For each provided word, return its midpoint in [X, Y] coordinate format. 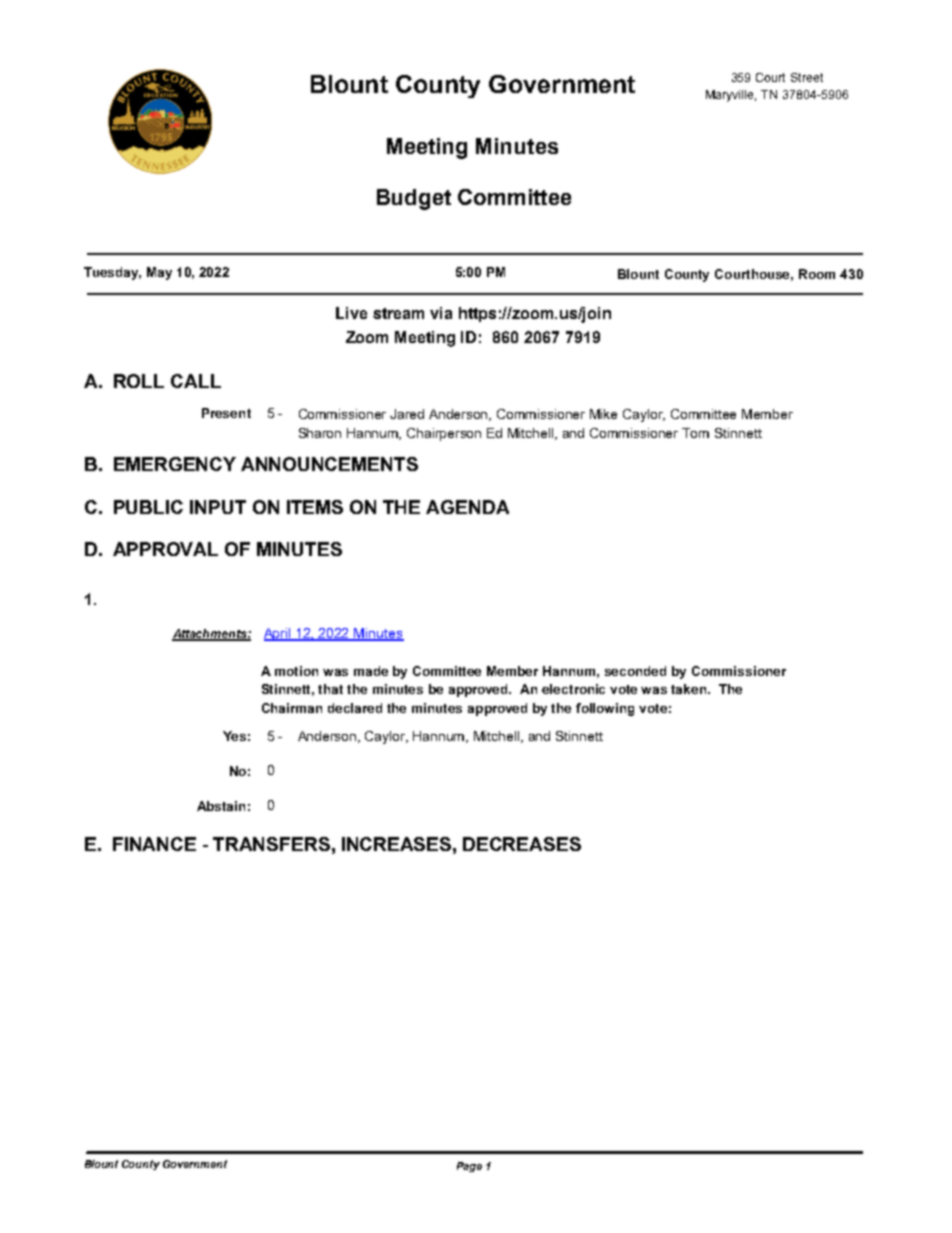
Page [469, 1167]
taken [690, 689]
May [159, 273]
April [278, 634]
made [371, 671]
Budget [414, 199]
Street [807, 77]
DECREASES [522, 844]
